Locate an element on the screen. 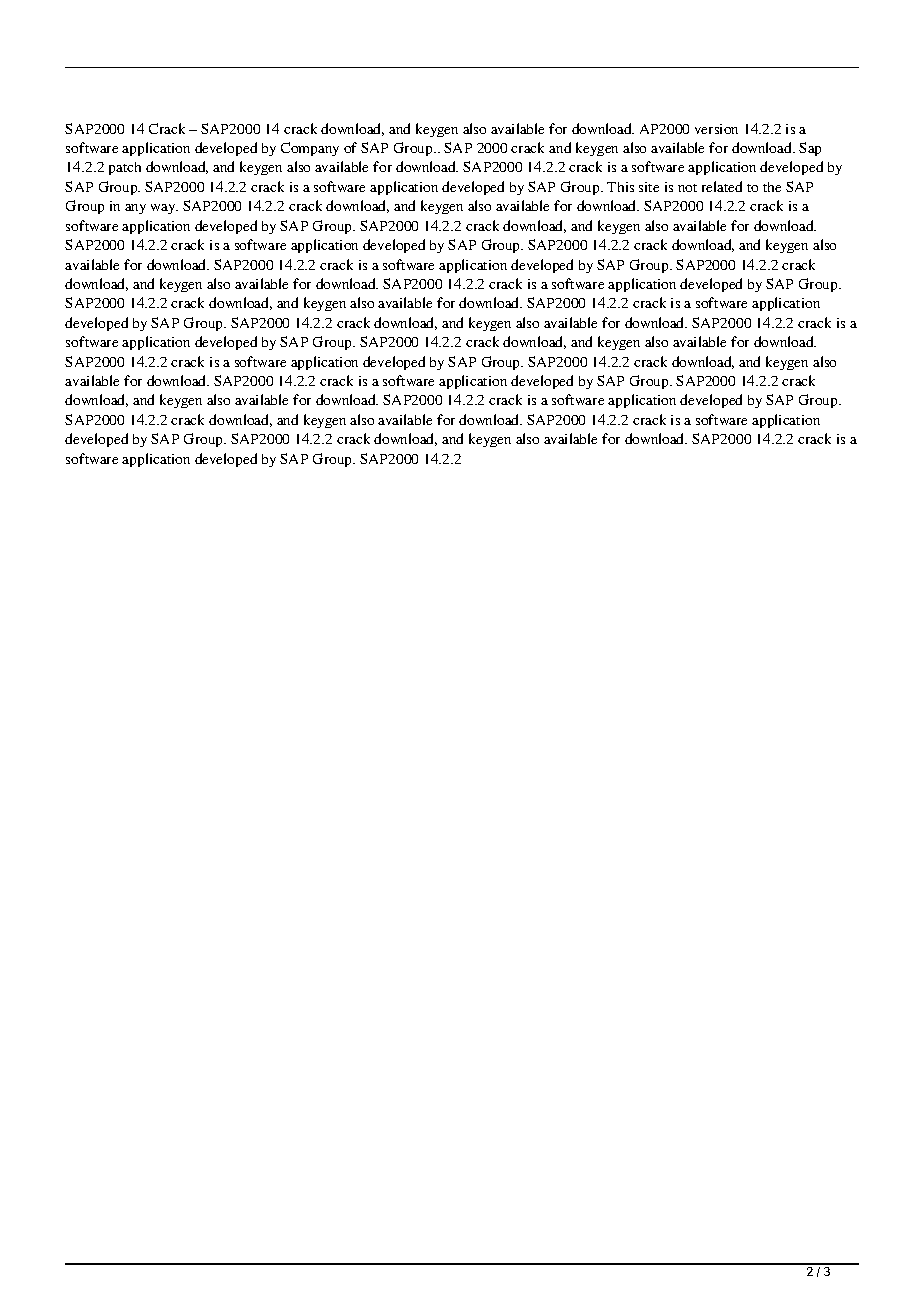  not is located at coordinates (687, 188).
